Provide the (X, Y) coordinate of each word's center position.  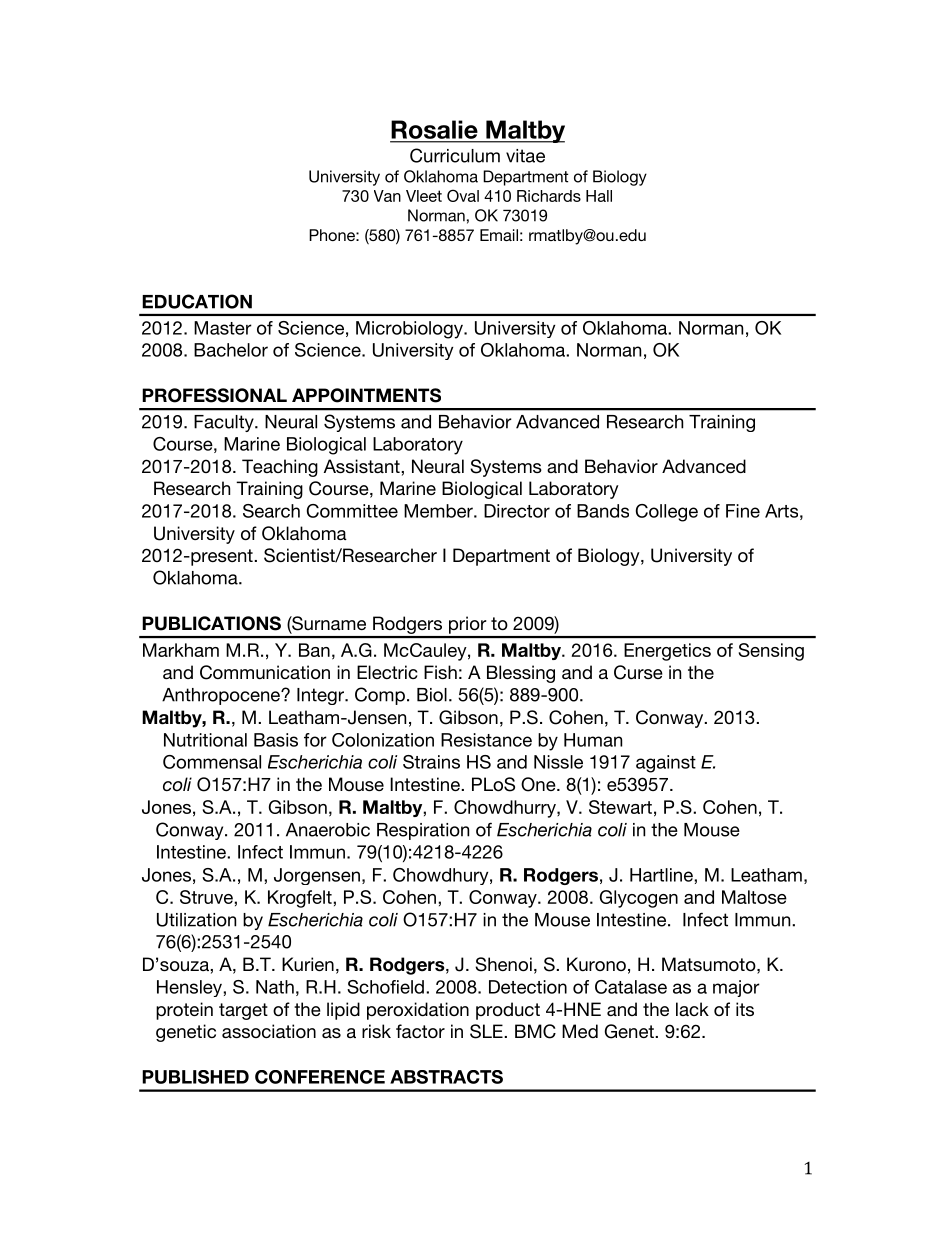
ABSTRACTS (446, 1077)
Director (517, 511)
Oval (463, 195)
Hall (599, 196)
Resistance (486, 740)
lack (692, 1009)
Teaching (280, 468)
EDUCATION (197, 301)
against (666, 764)
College (667, 513)
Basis (276, 740)
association (269, 1031)
